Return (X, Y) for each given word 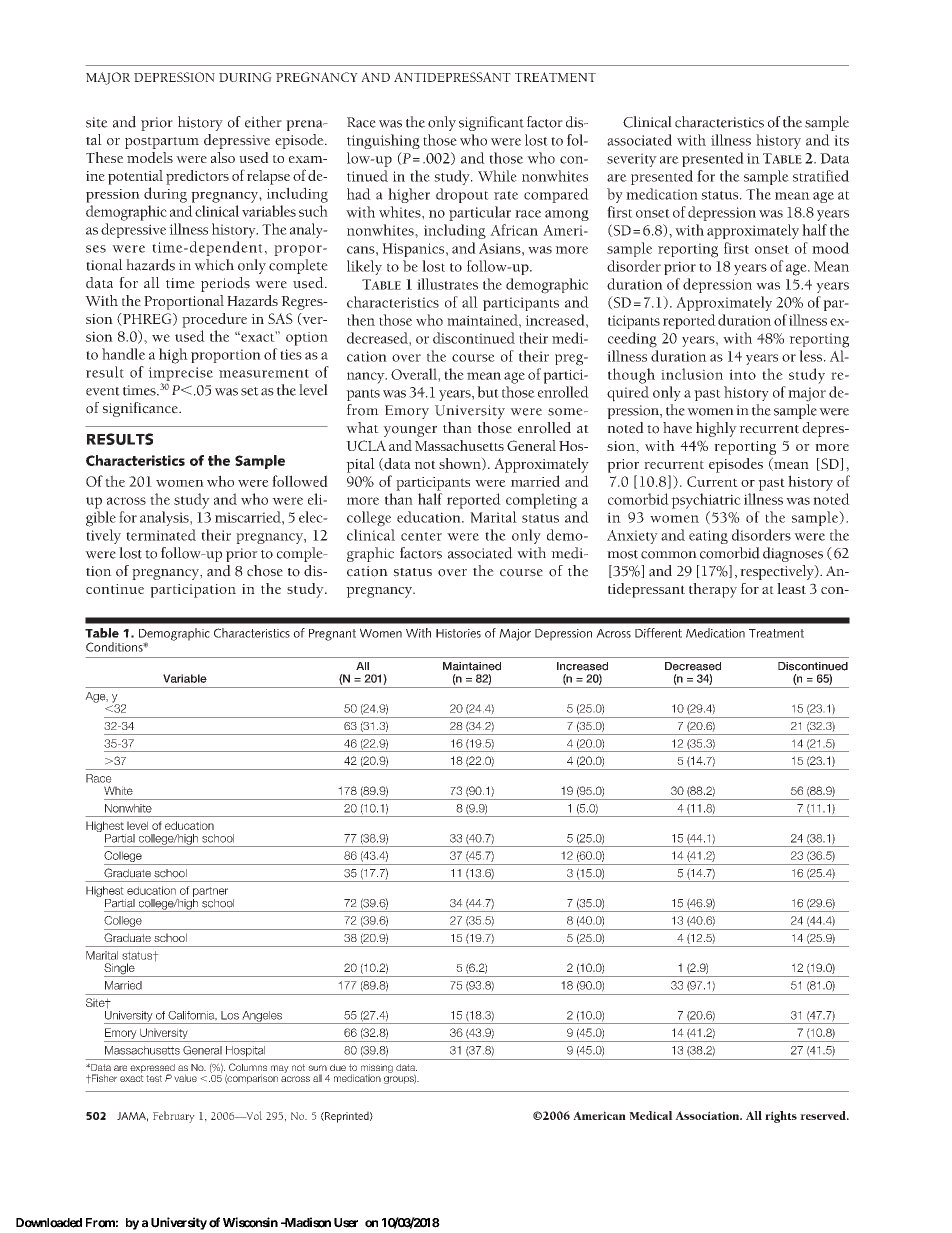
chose (265, 571)
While (497, 176)
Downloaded (49, 1223)
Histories (458, 633)
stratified (821, 176)
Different (658, 633)
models (150, 157)
